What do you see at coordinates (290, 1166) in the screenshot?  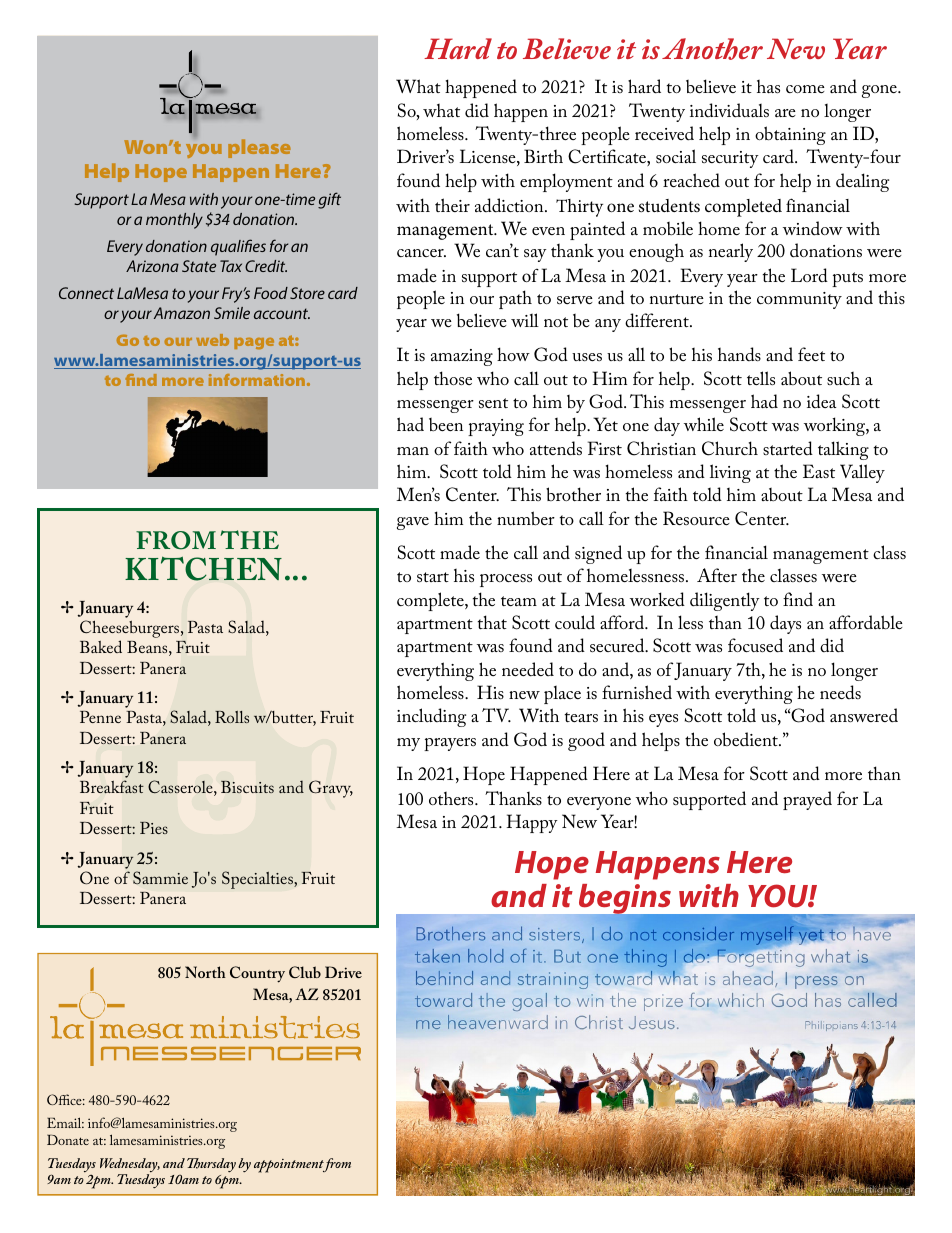 I see `appointment` at bounding box center [290, 1166].
